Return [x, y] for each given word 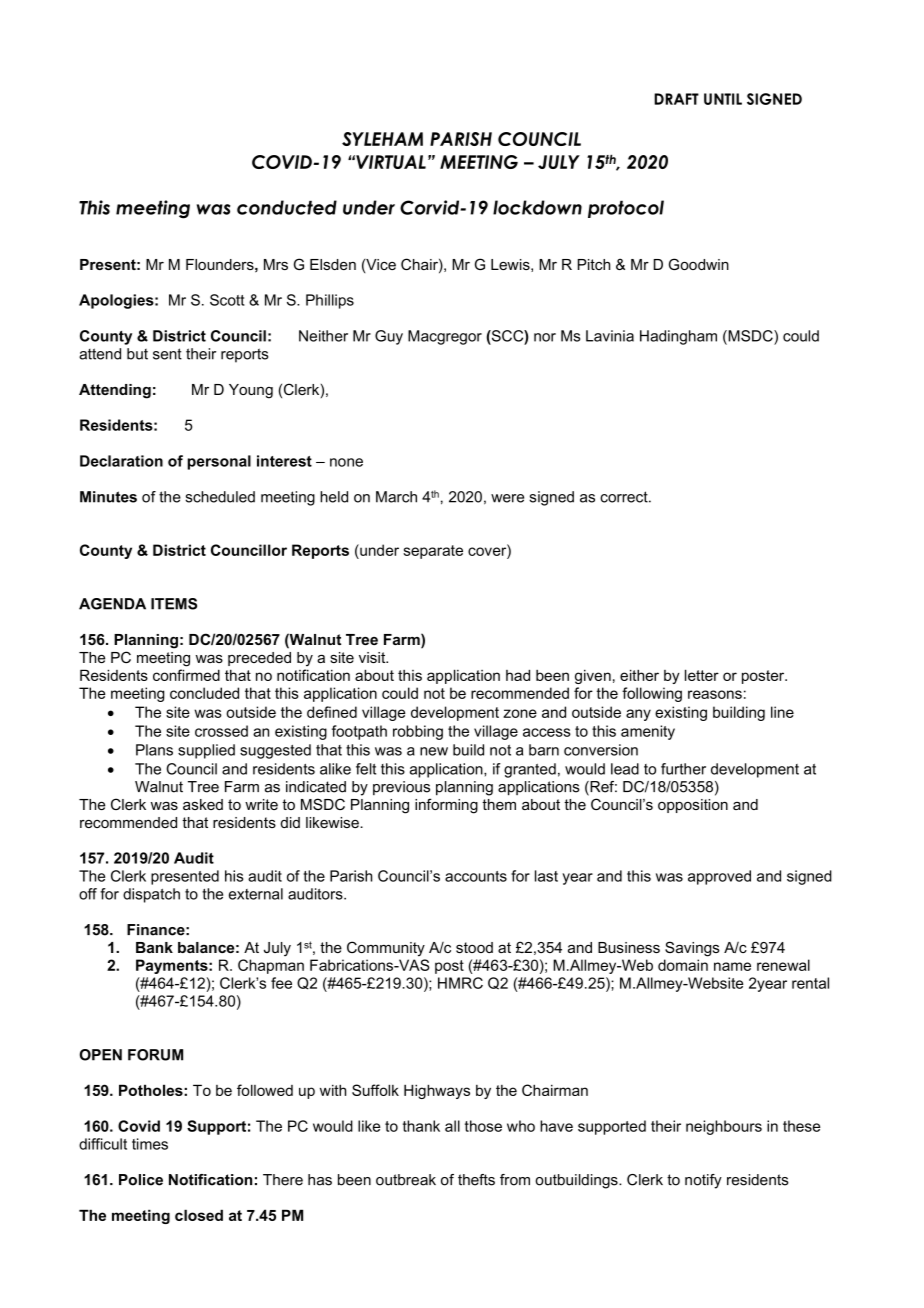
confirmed [186, 675]
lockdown [537, 207]
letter [702, 675]
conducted [287, 207]
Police [141, 1180]
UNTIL [723, 99]
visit [373, 657]
